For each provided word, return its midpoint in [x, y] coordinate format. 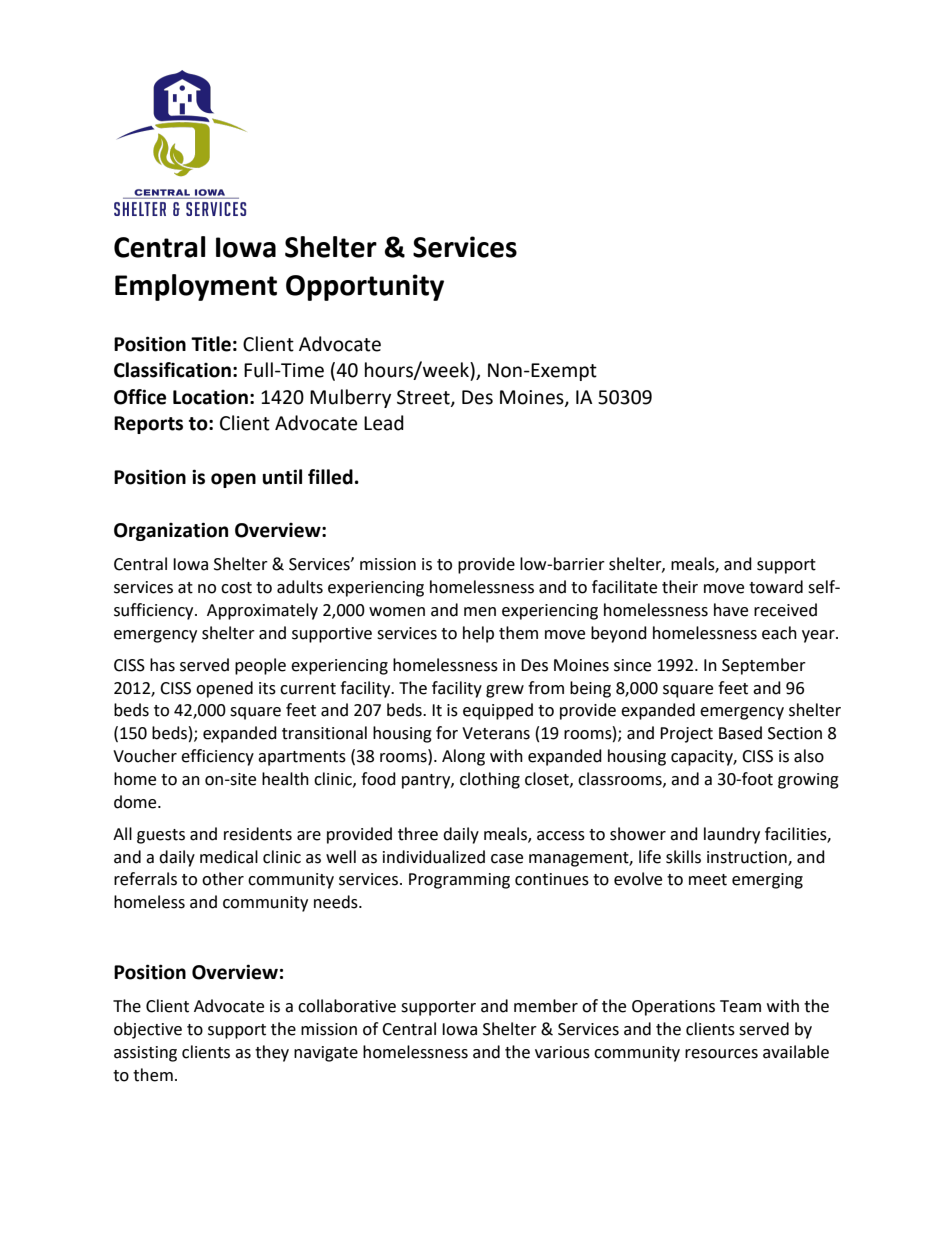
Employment [196, 287]
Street [424, 398]
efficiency [217, 757]
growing [808, 781]
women [397, 612]
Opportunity [365, 287]
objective [148, 1030]
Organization [171, 531]
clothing [490, 780]
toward [776, 587]
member [546, 1006]
